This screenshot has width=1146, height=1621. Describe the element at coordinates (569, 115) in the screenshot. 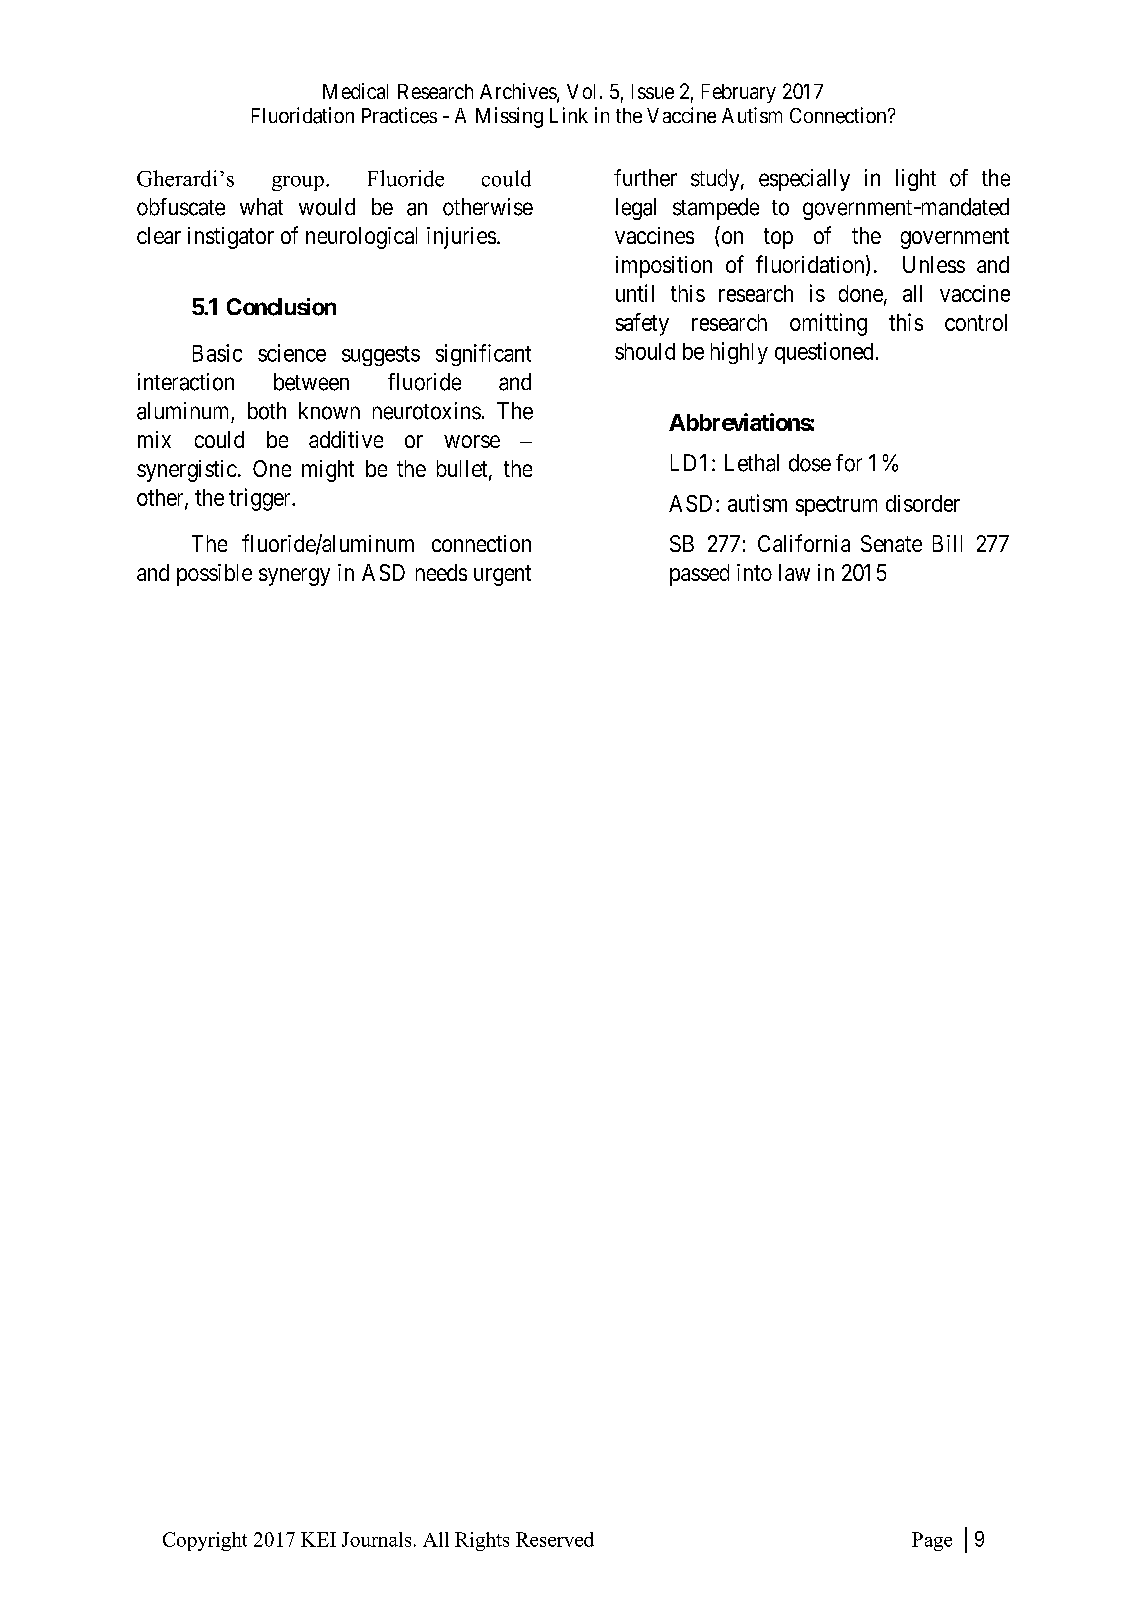

I see `Link` at that location.
